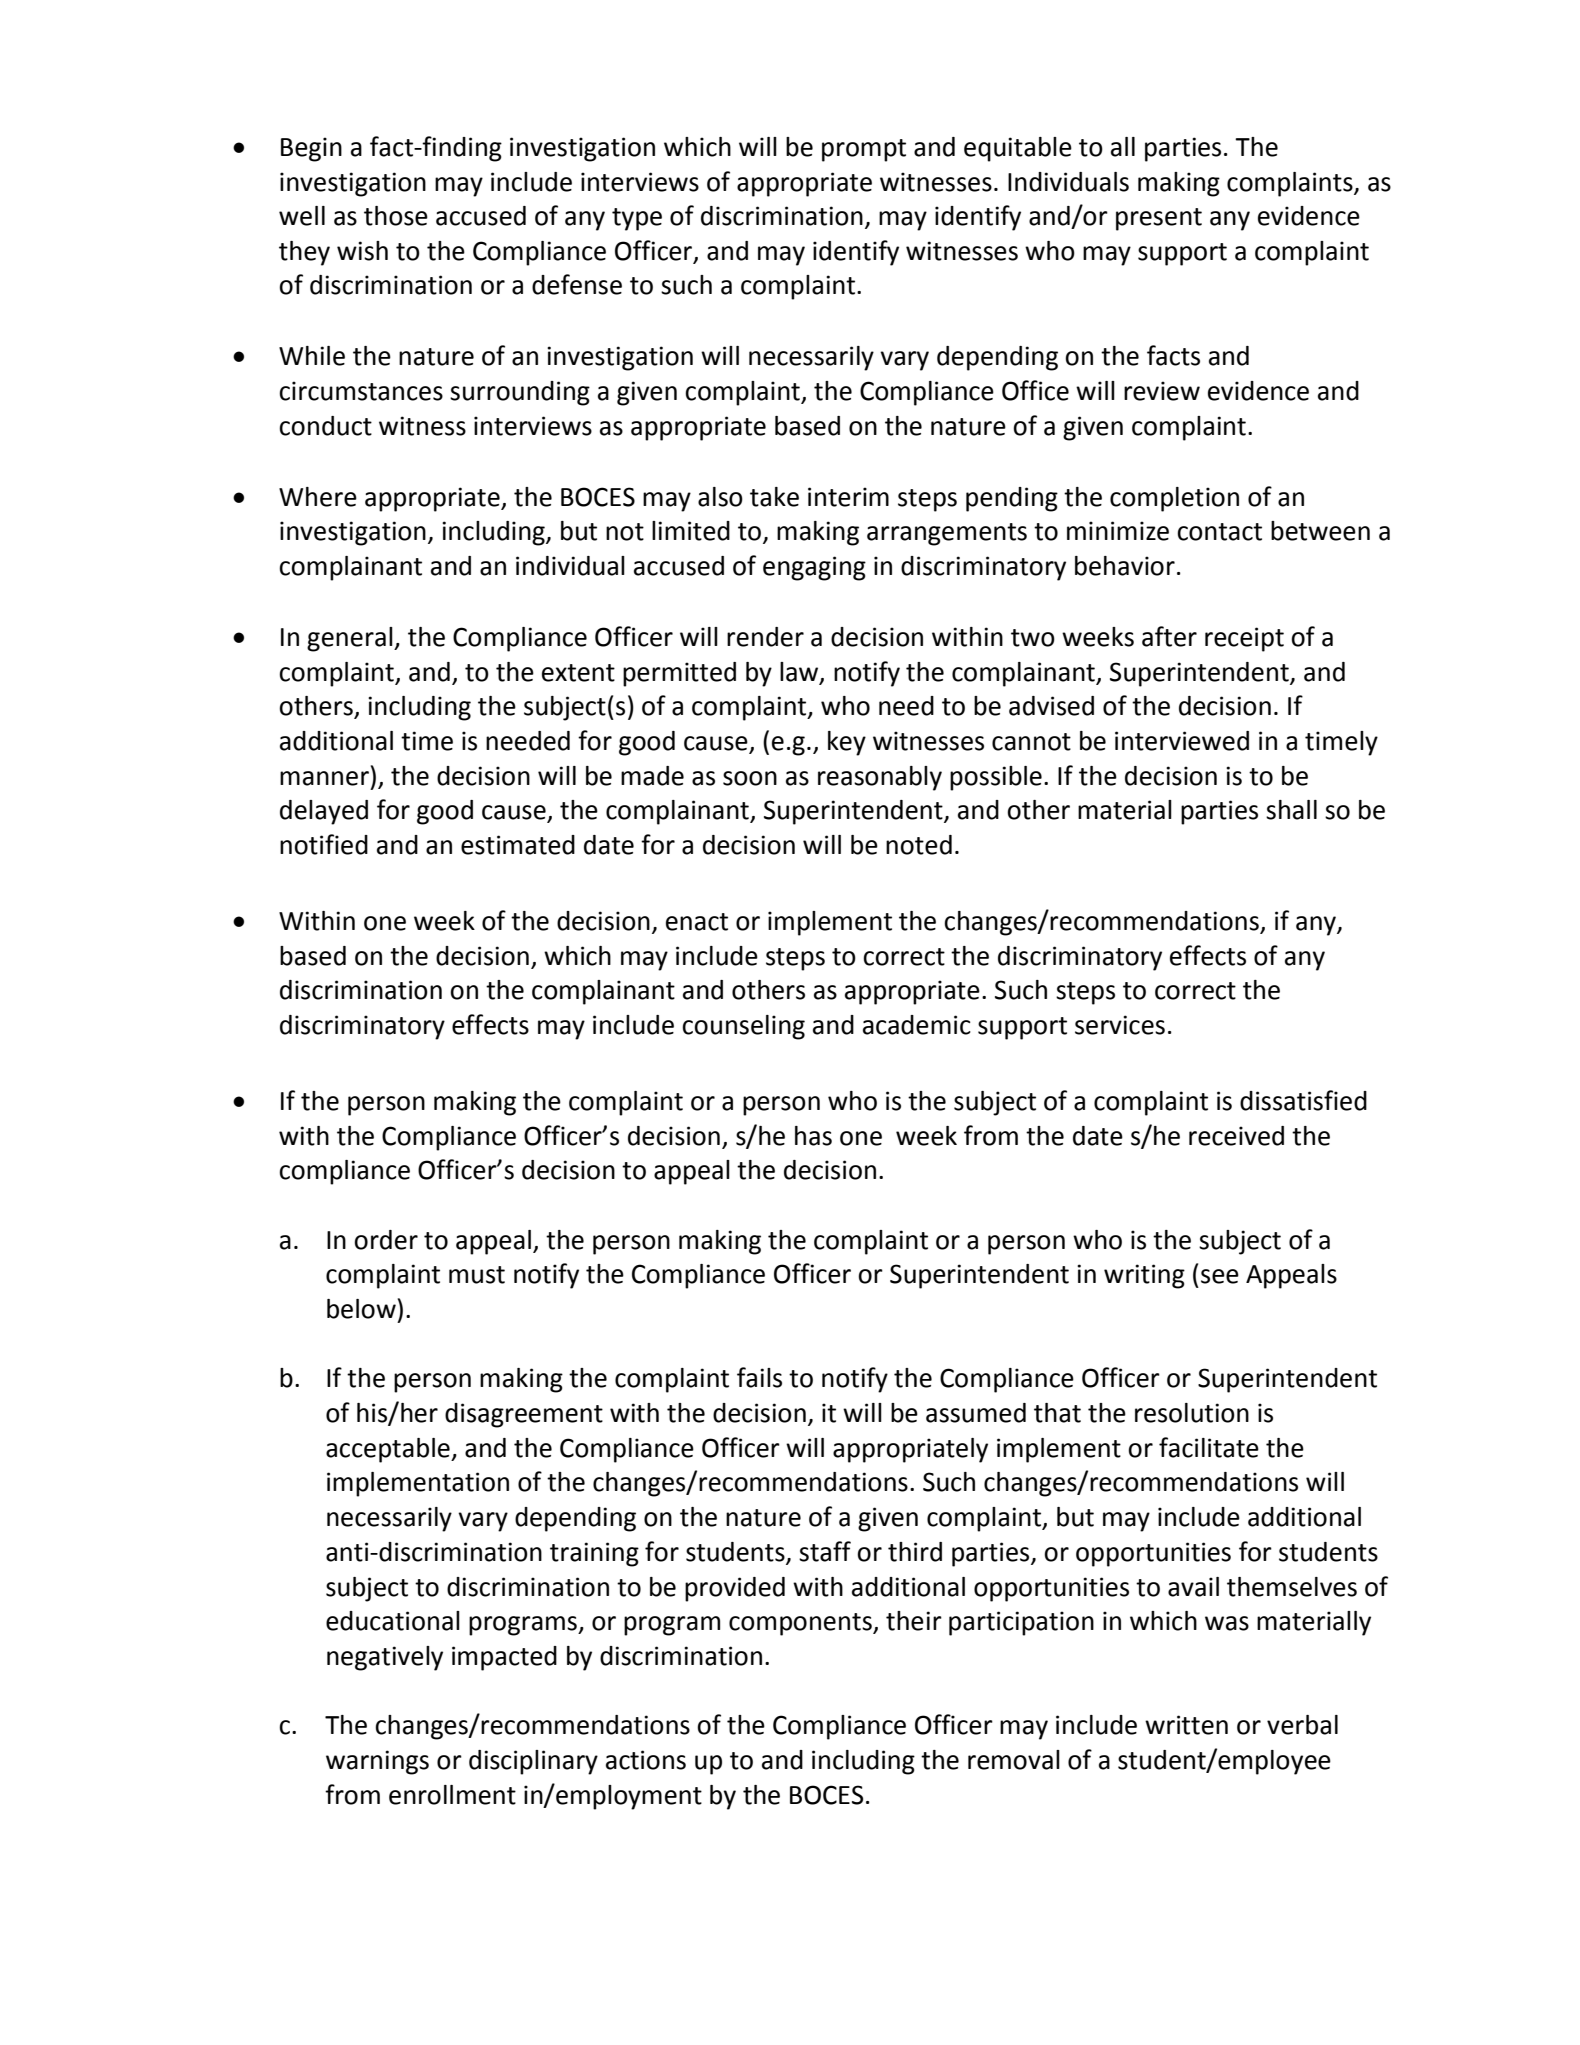 The height and width of the screenshot is (2045, 1580). What do you see at coordinates (801, 1624) in the screenshot?
I see `components` at bounding box center [801, 1624].
